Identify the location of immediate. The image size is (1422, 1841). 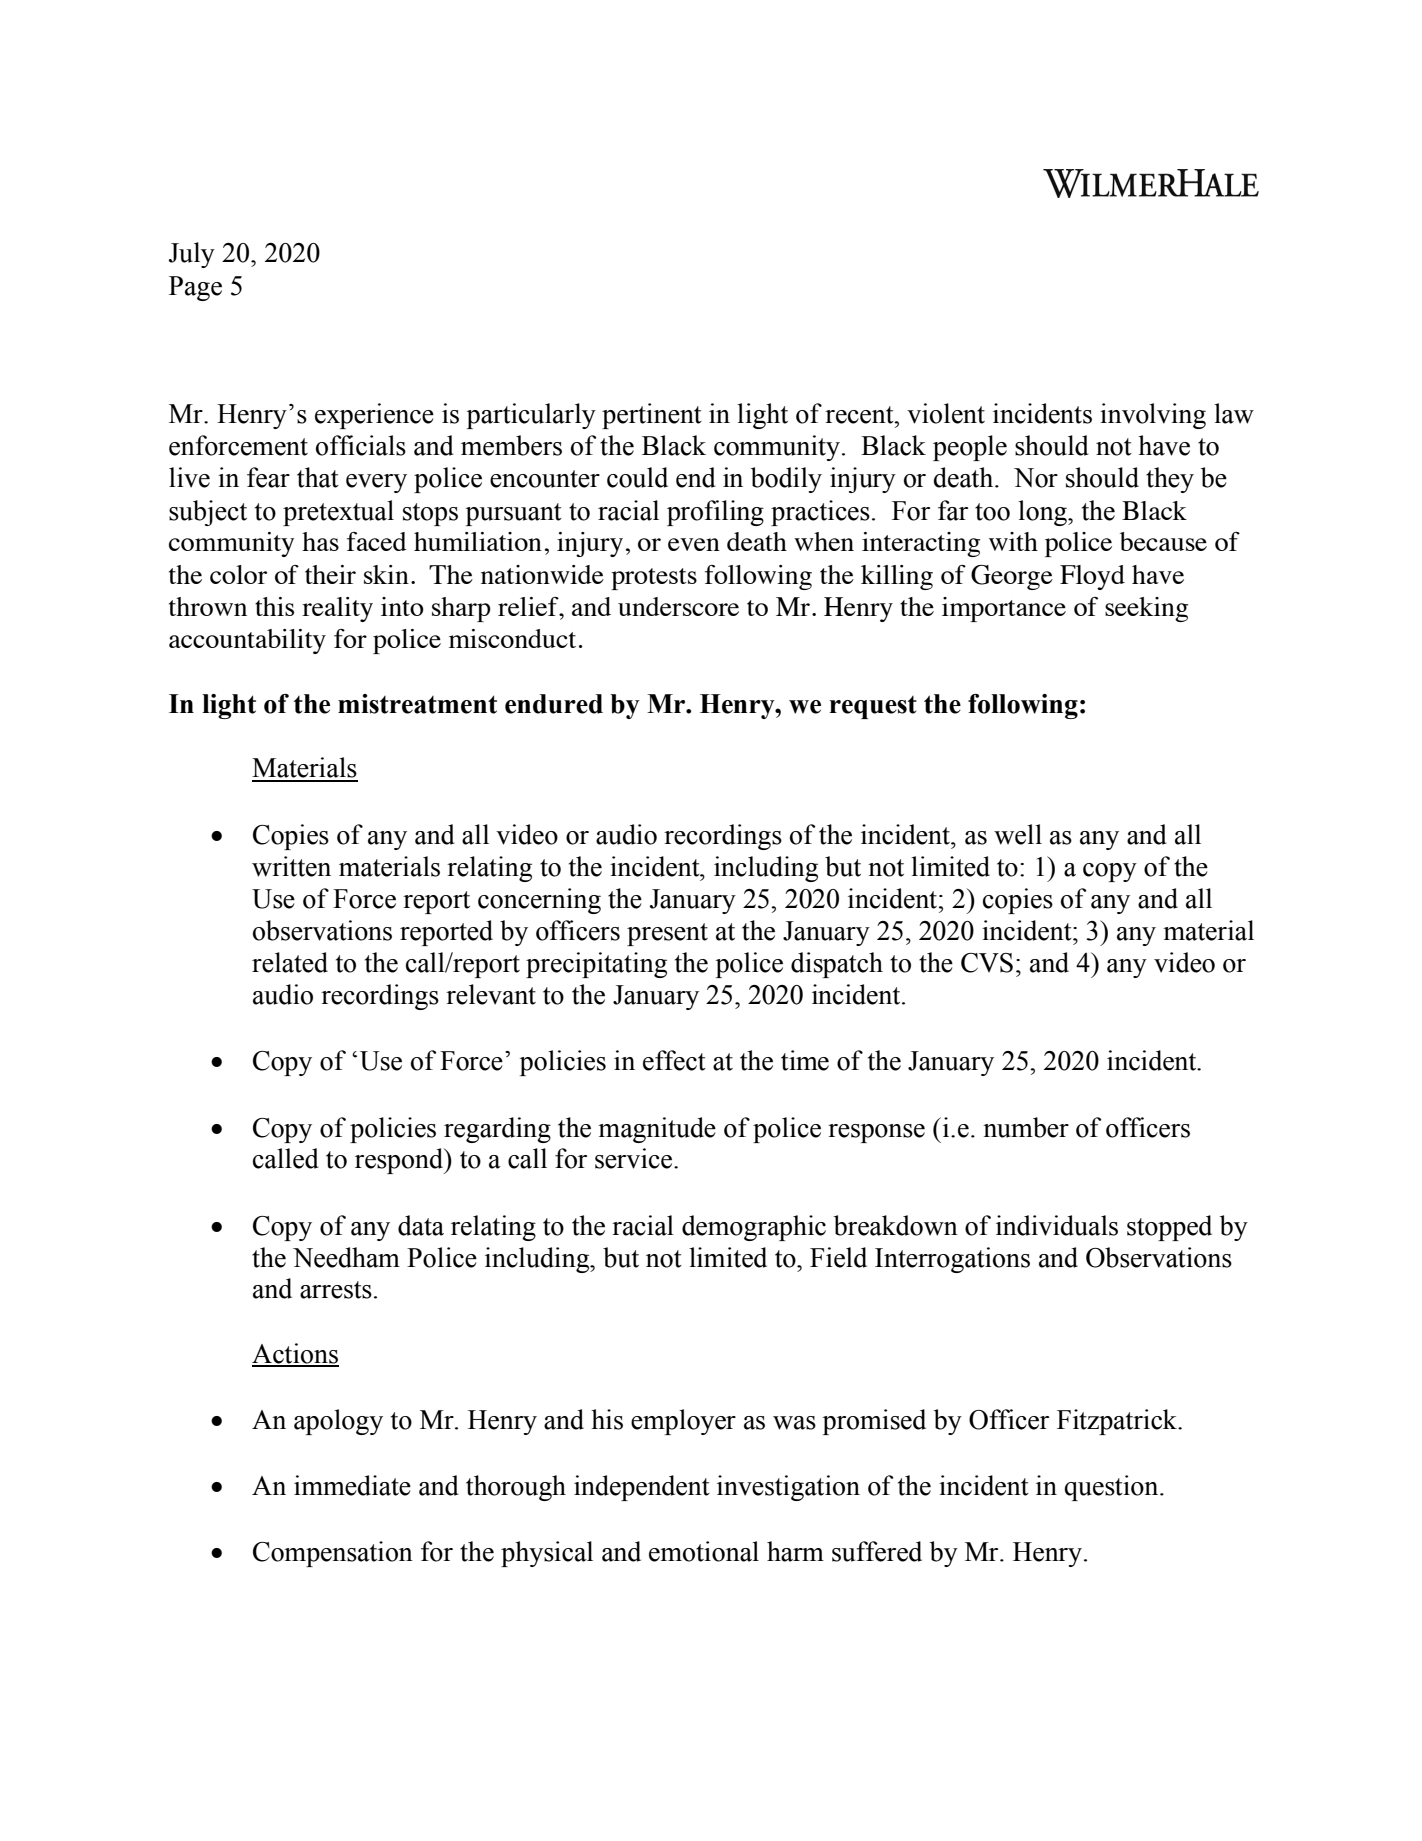
(352, 1485).
